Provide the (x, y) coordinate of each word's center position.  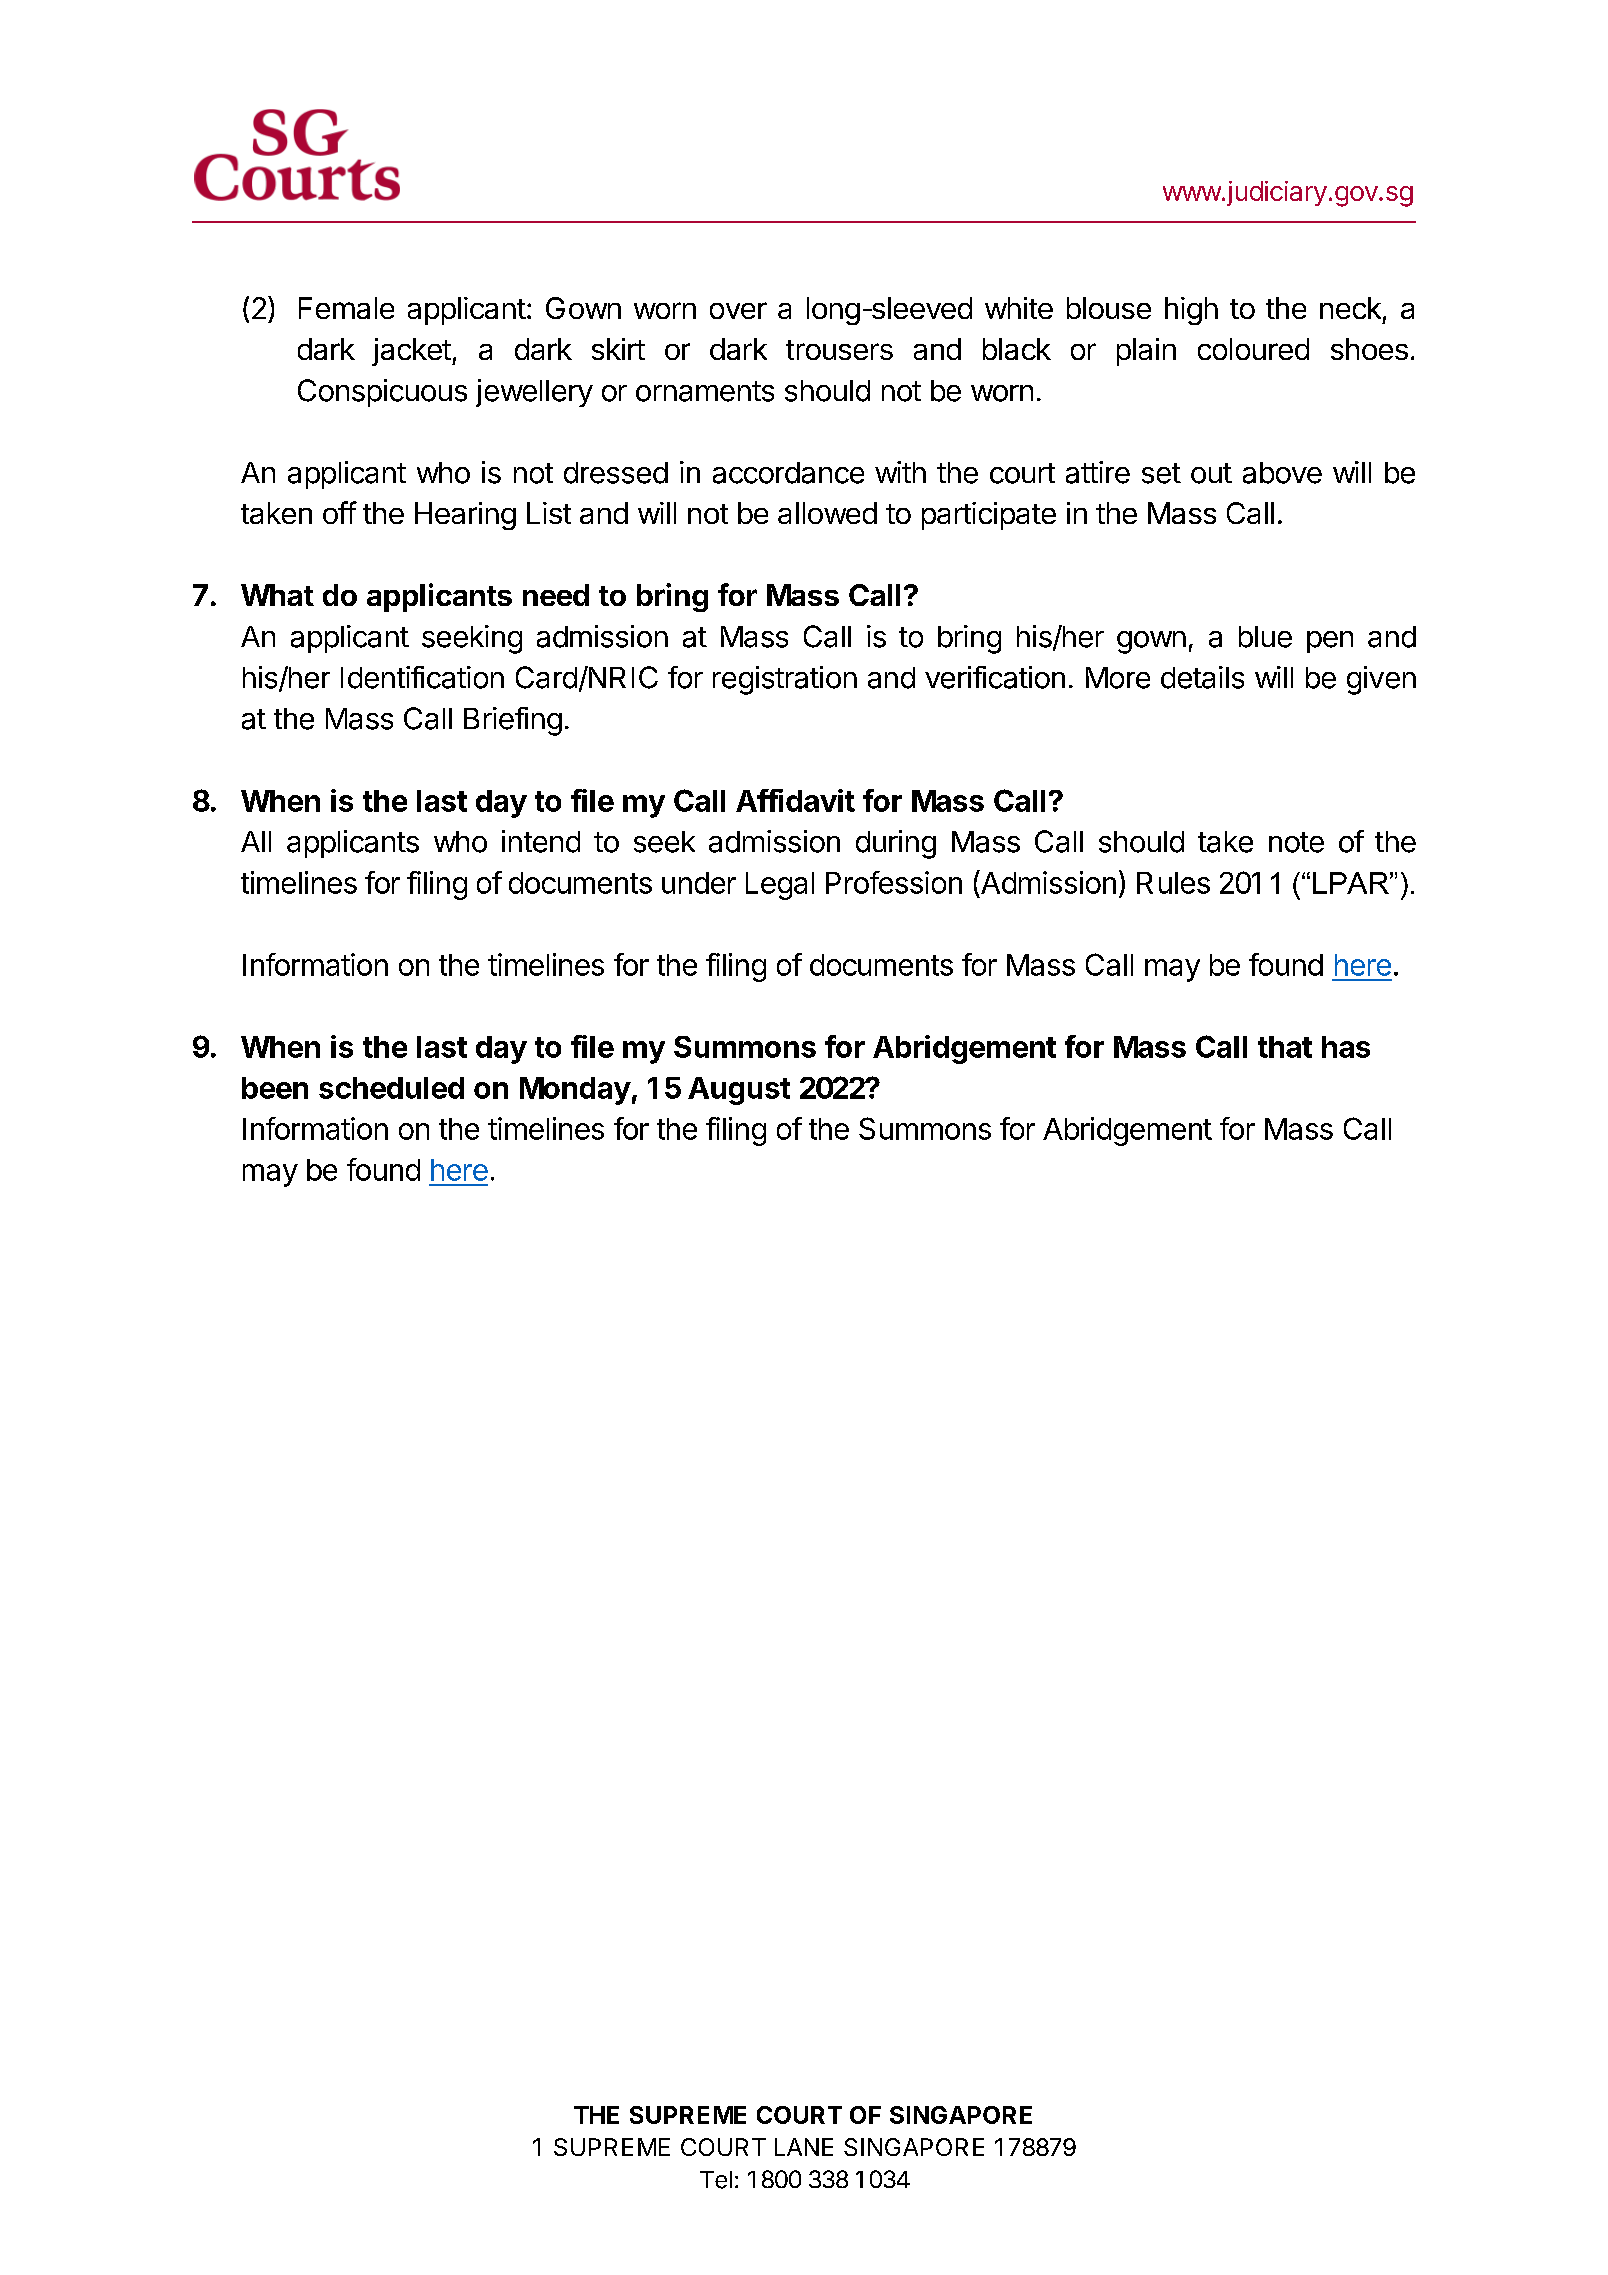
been (275, 1088)
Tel (716, 2180)
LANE (804, 2147)
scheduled (391, 1088)
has (1346, 1047)
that (1285, 1047)
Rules (1173, 883)
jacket (411, 352)
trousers (839, 350)
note (1296, 842)
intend (541, 841)
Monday (575, 1091)
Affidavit (795, 800)
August (739, 1091)
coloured (1253, 349)
